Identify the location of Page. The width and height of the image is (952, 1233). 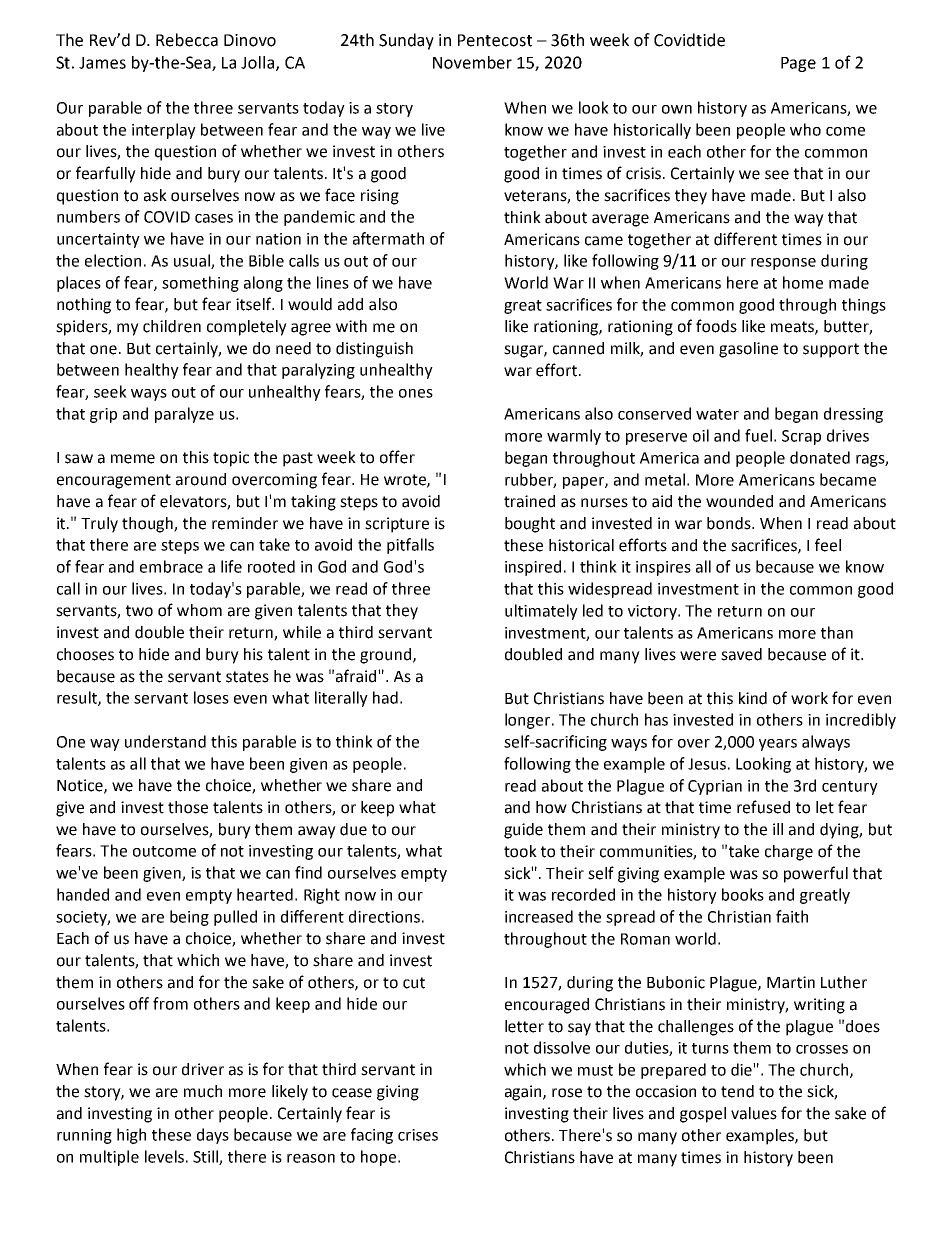
(798, 64).
